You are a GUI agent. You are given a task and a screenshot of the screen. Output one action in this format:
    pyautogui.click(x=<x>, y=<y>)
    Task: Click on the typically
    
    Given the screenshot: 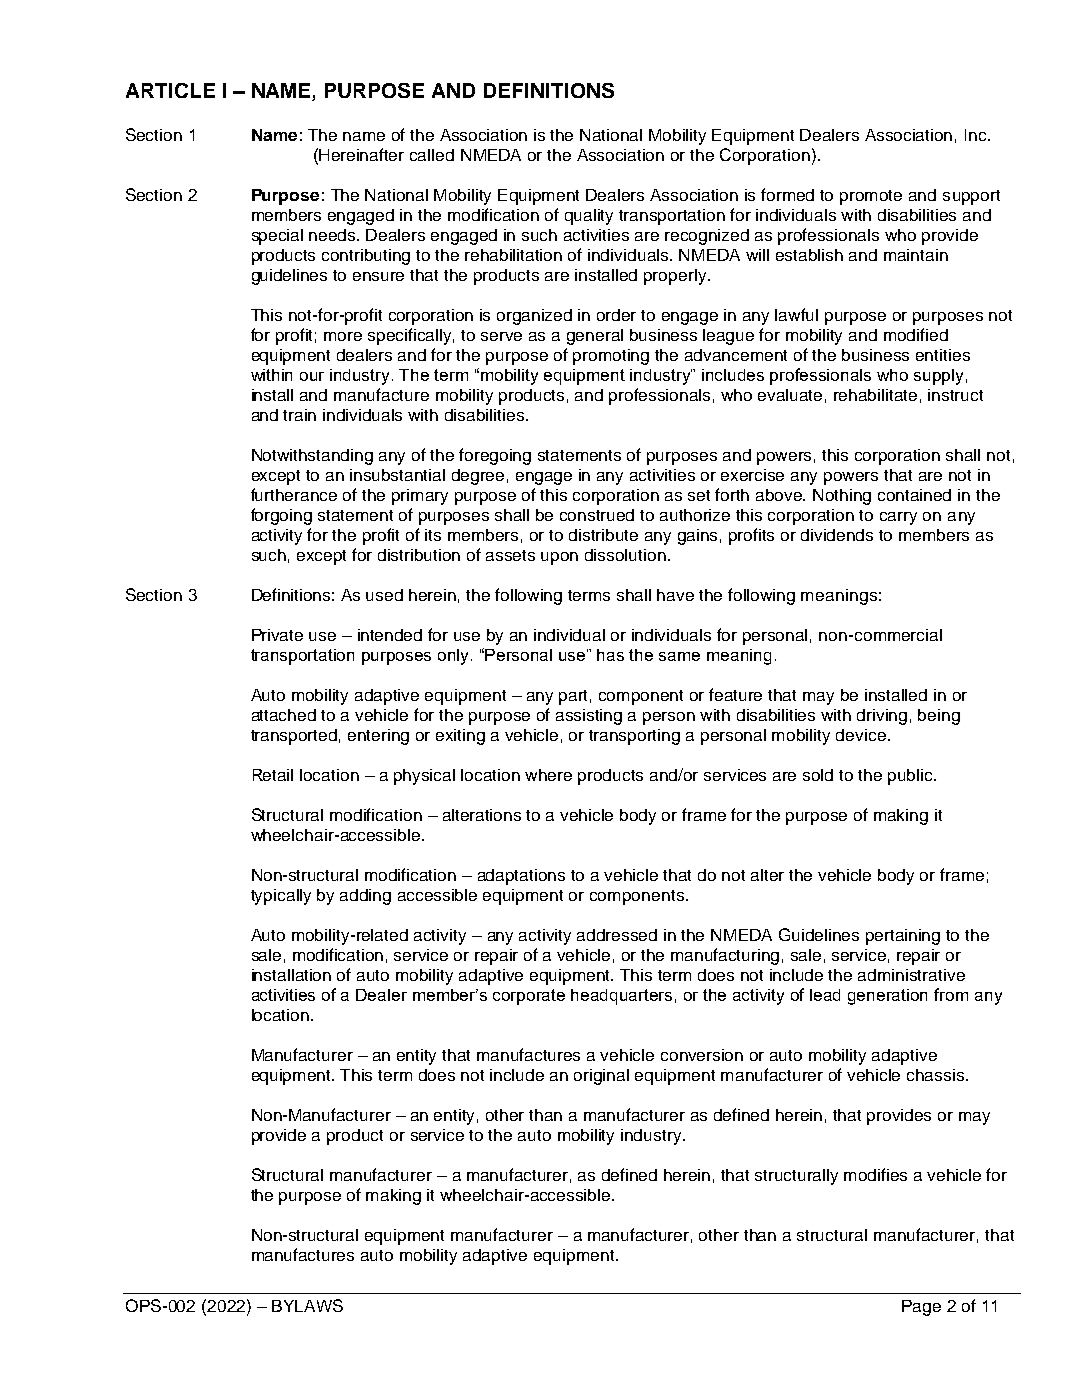 What is the action you would take?
    pyautogui.click(x=281, y=897)
